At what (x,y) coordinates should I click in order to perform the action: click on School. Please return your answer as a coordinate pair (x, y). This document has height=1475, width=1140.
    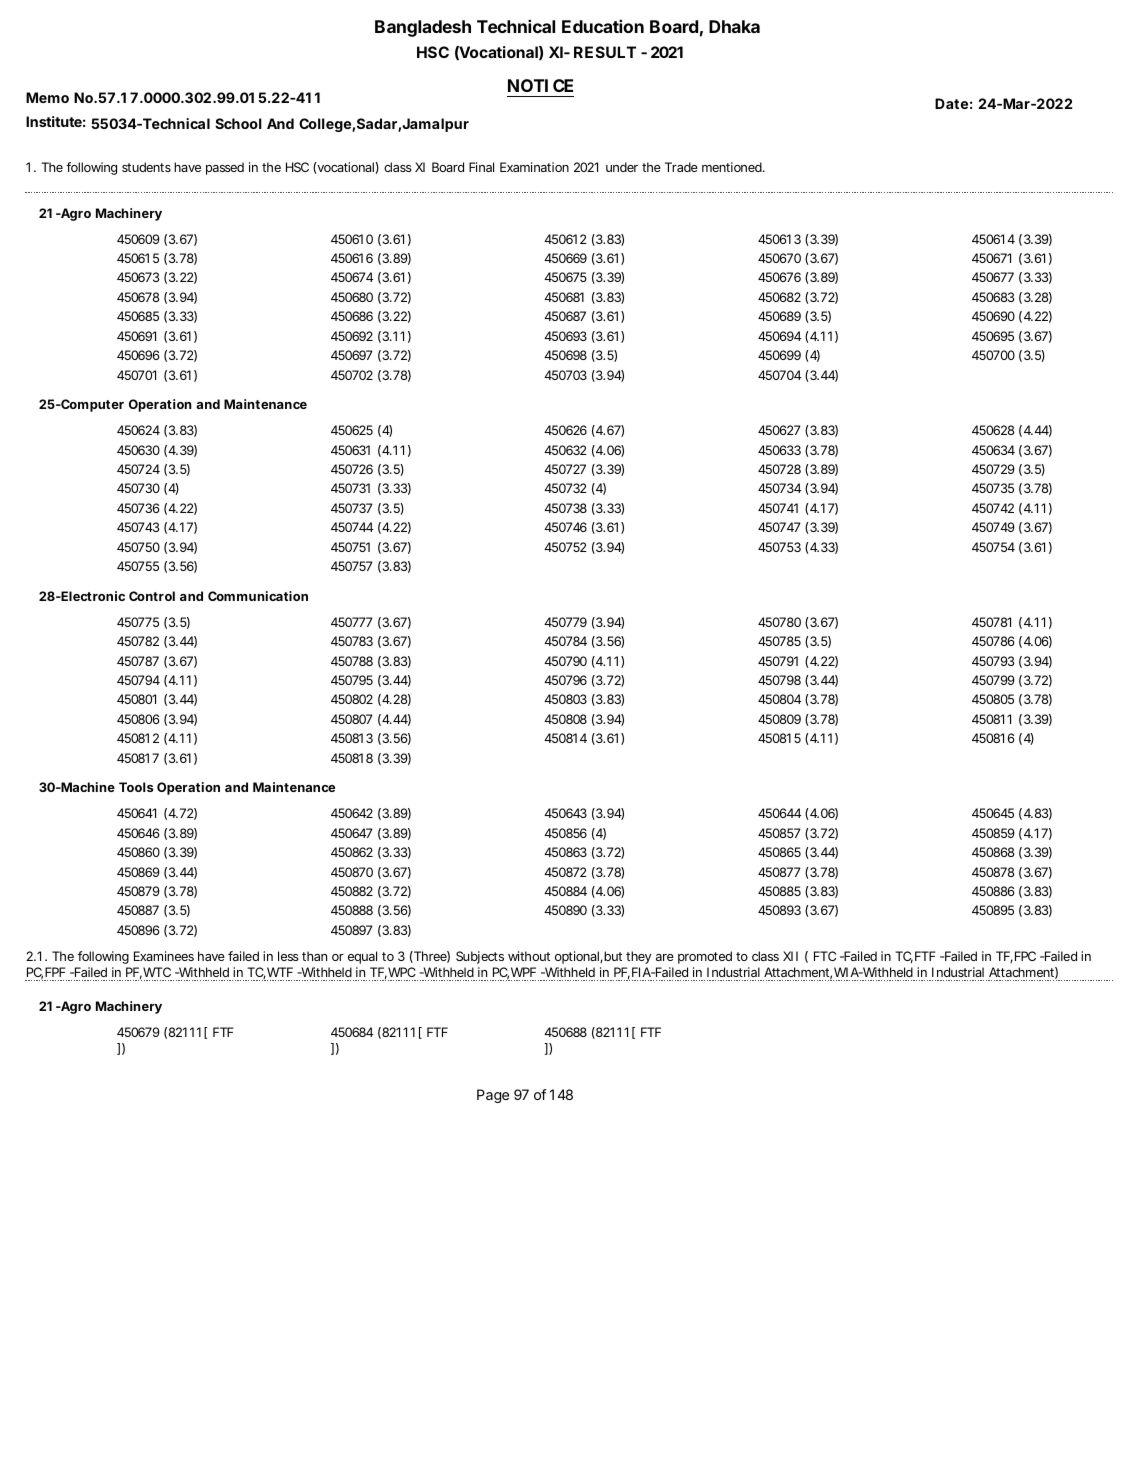
    Looking at the image, I should click on (238, 123).
